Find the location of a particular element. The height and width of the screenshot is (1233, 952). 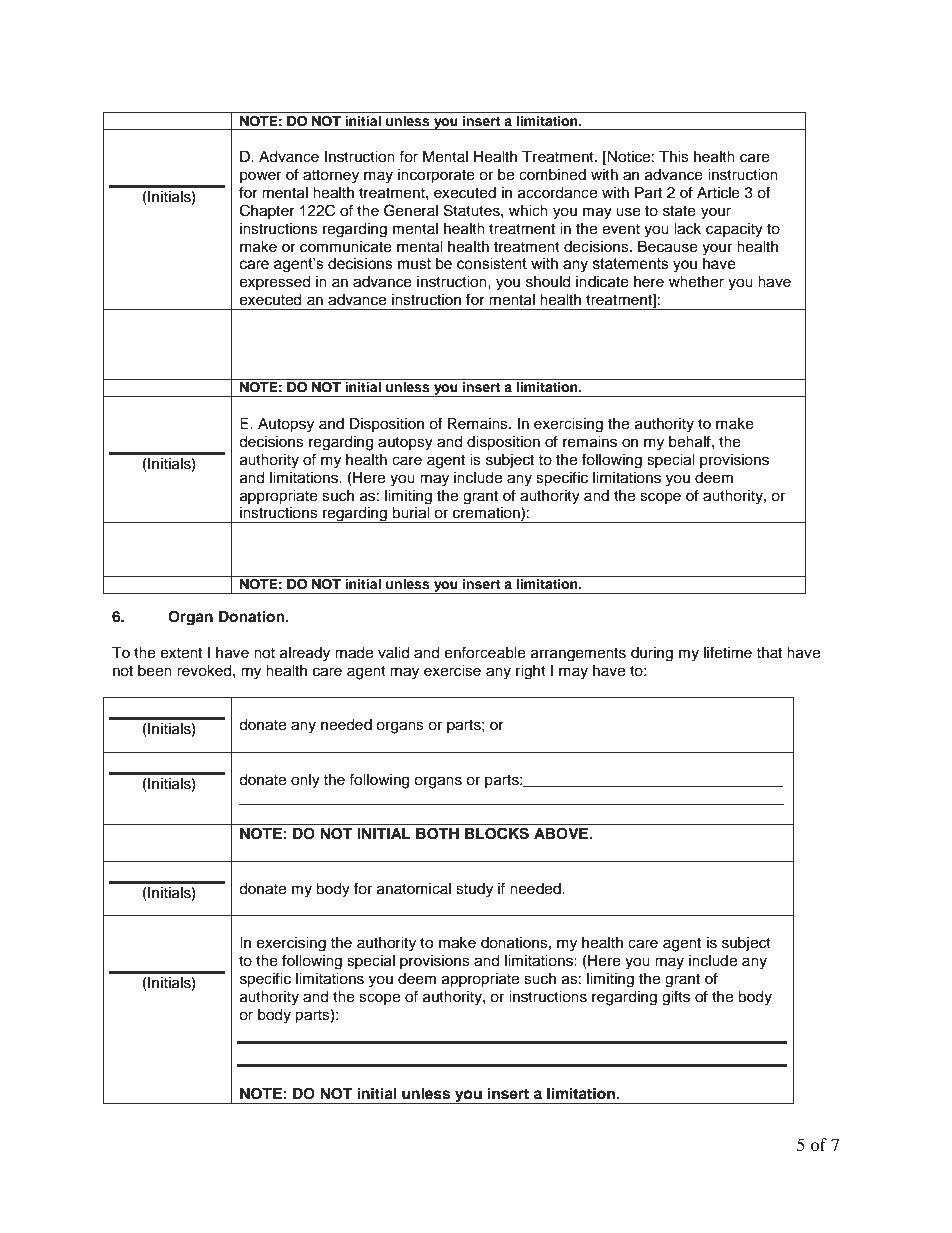

study is located at coordinates (474, 890).
